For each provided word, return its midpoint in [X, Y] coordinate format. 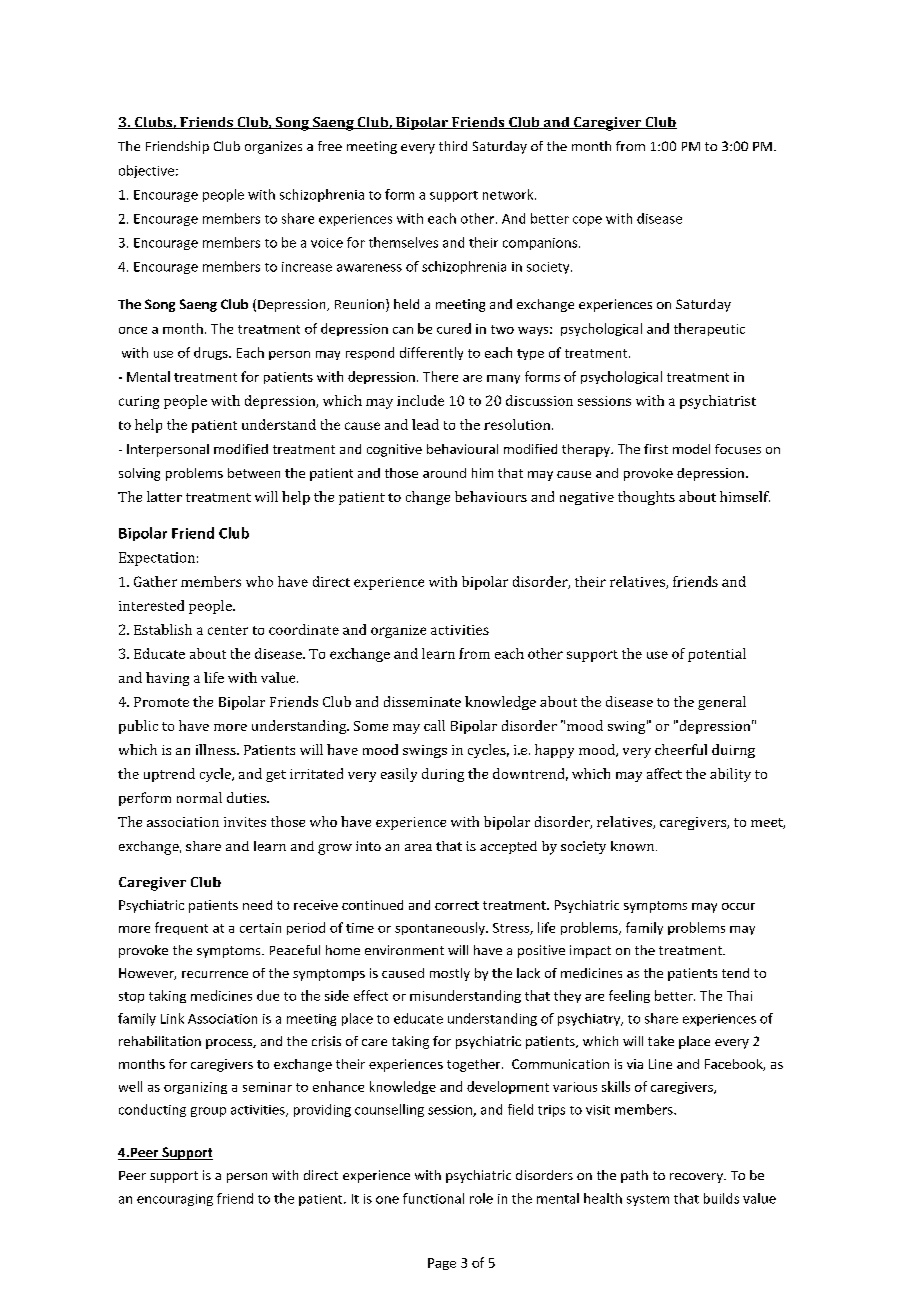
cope [587, 221]
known [634, 846]
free [330, 146]
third [453, 146]
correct [457, 905]
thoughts [646, 498]
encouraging [175, 1200]
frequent [181, 928]
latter [164, 496]
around [444, 473]
